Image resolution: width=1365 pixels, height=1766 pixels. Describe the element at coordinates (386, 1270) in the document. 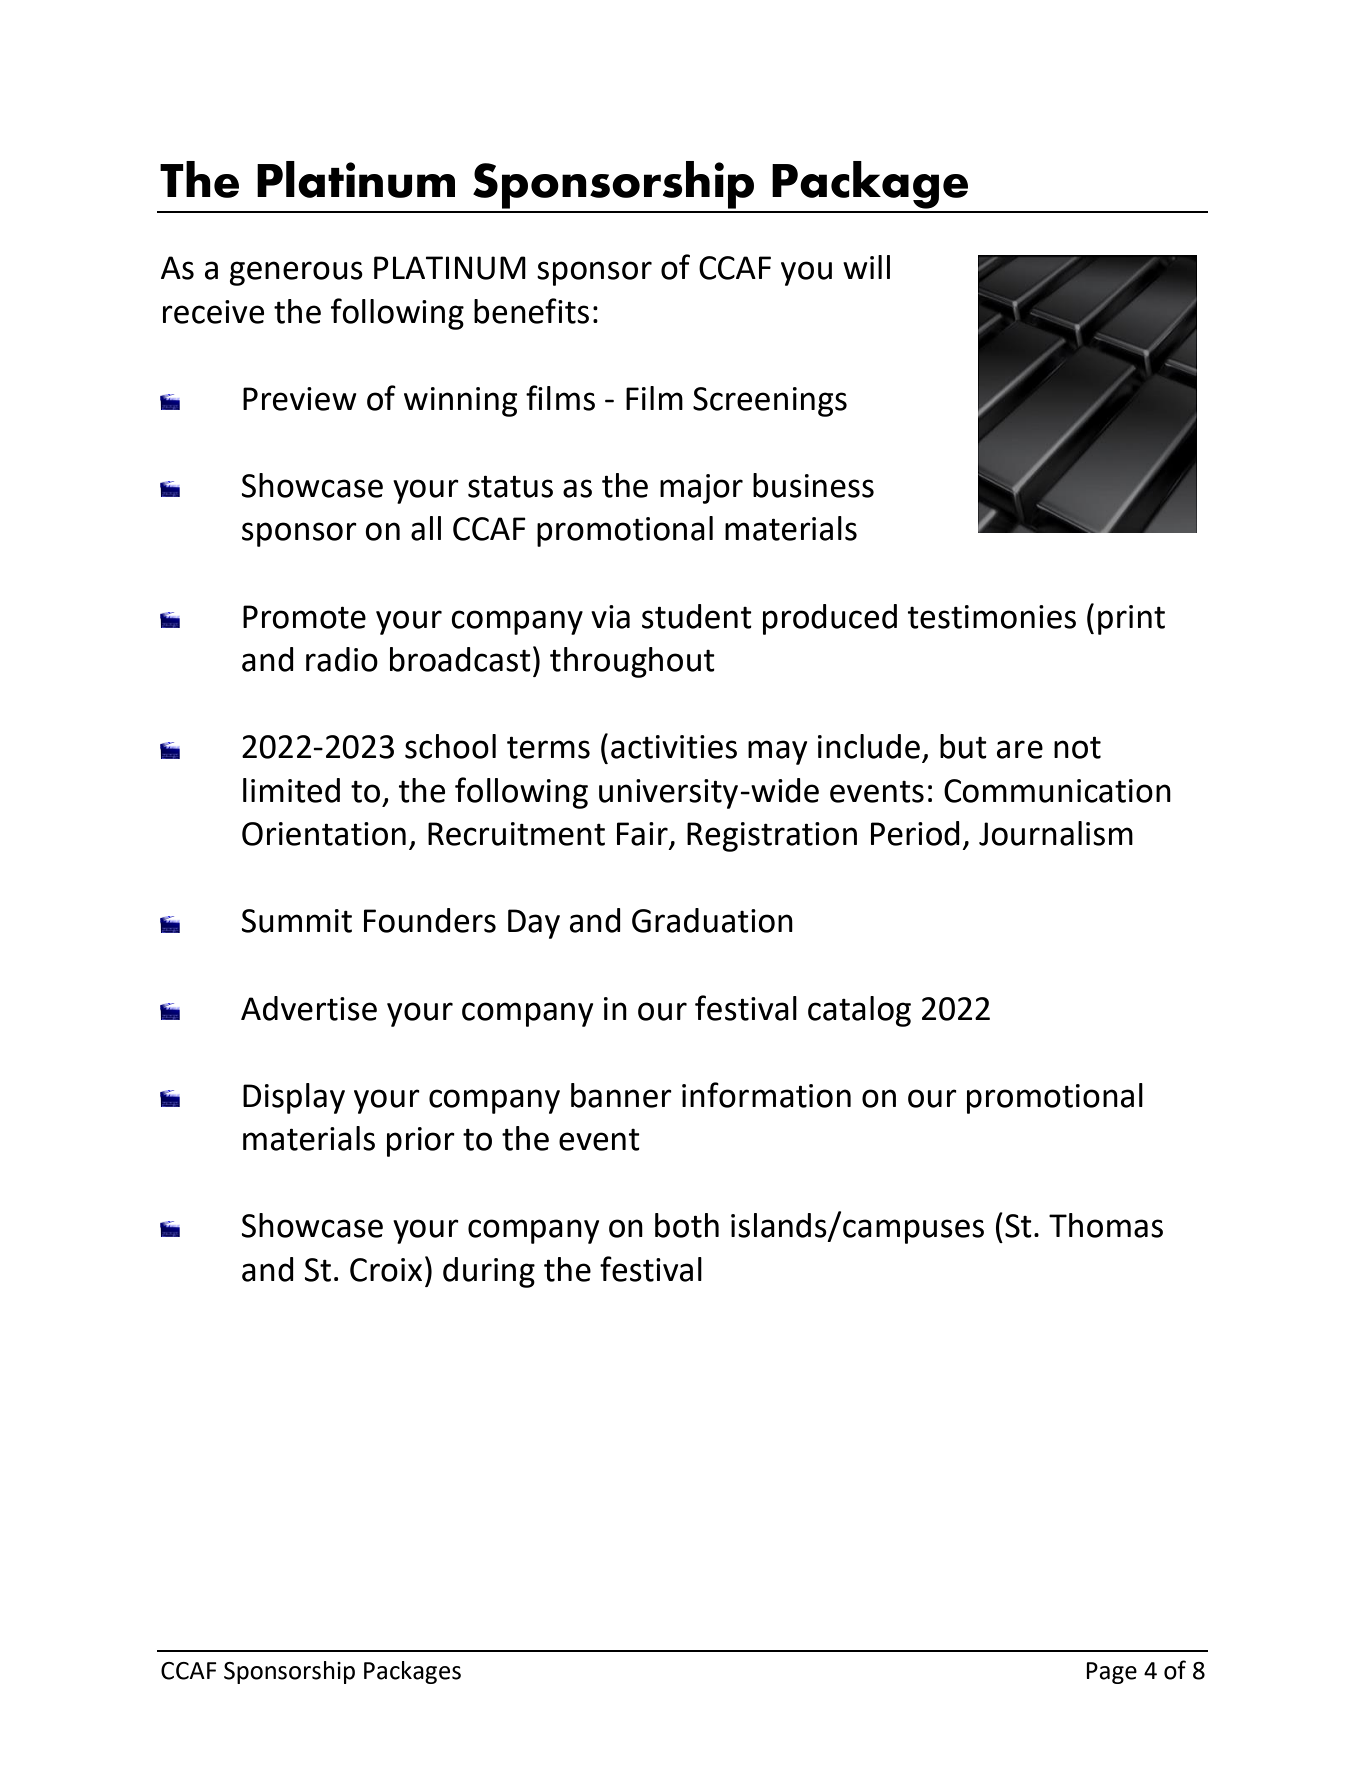

I see `Croix` at that location.
